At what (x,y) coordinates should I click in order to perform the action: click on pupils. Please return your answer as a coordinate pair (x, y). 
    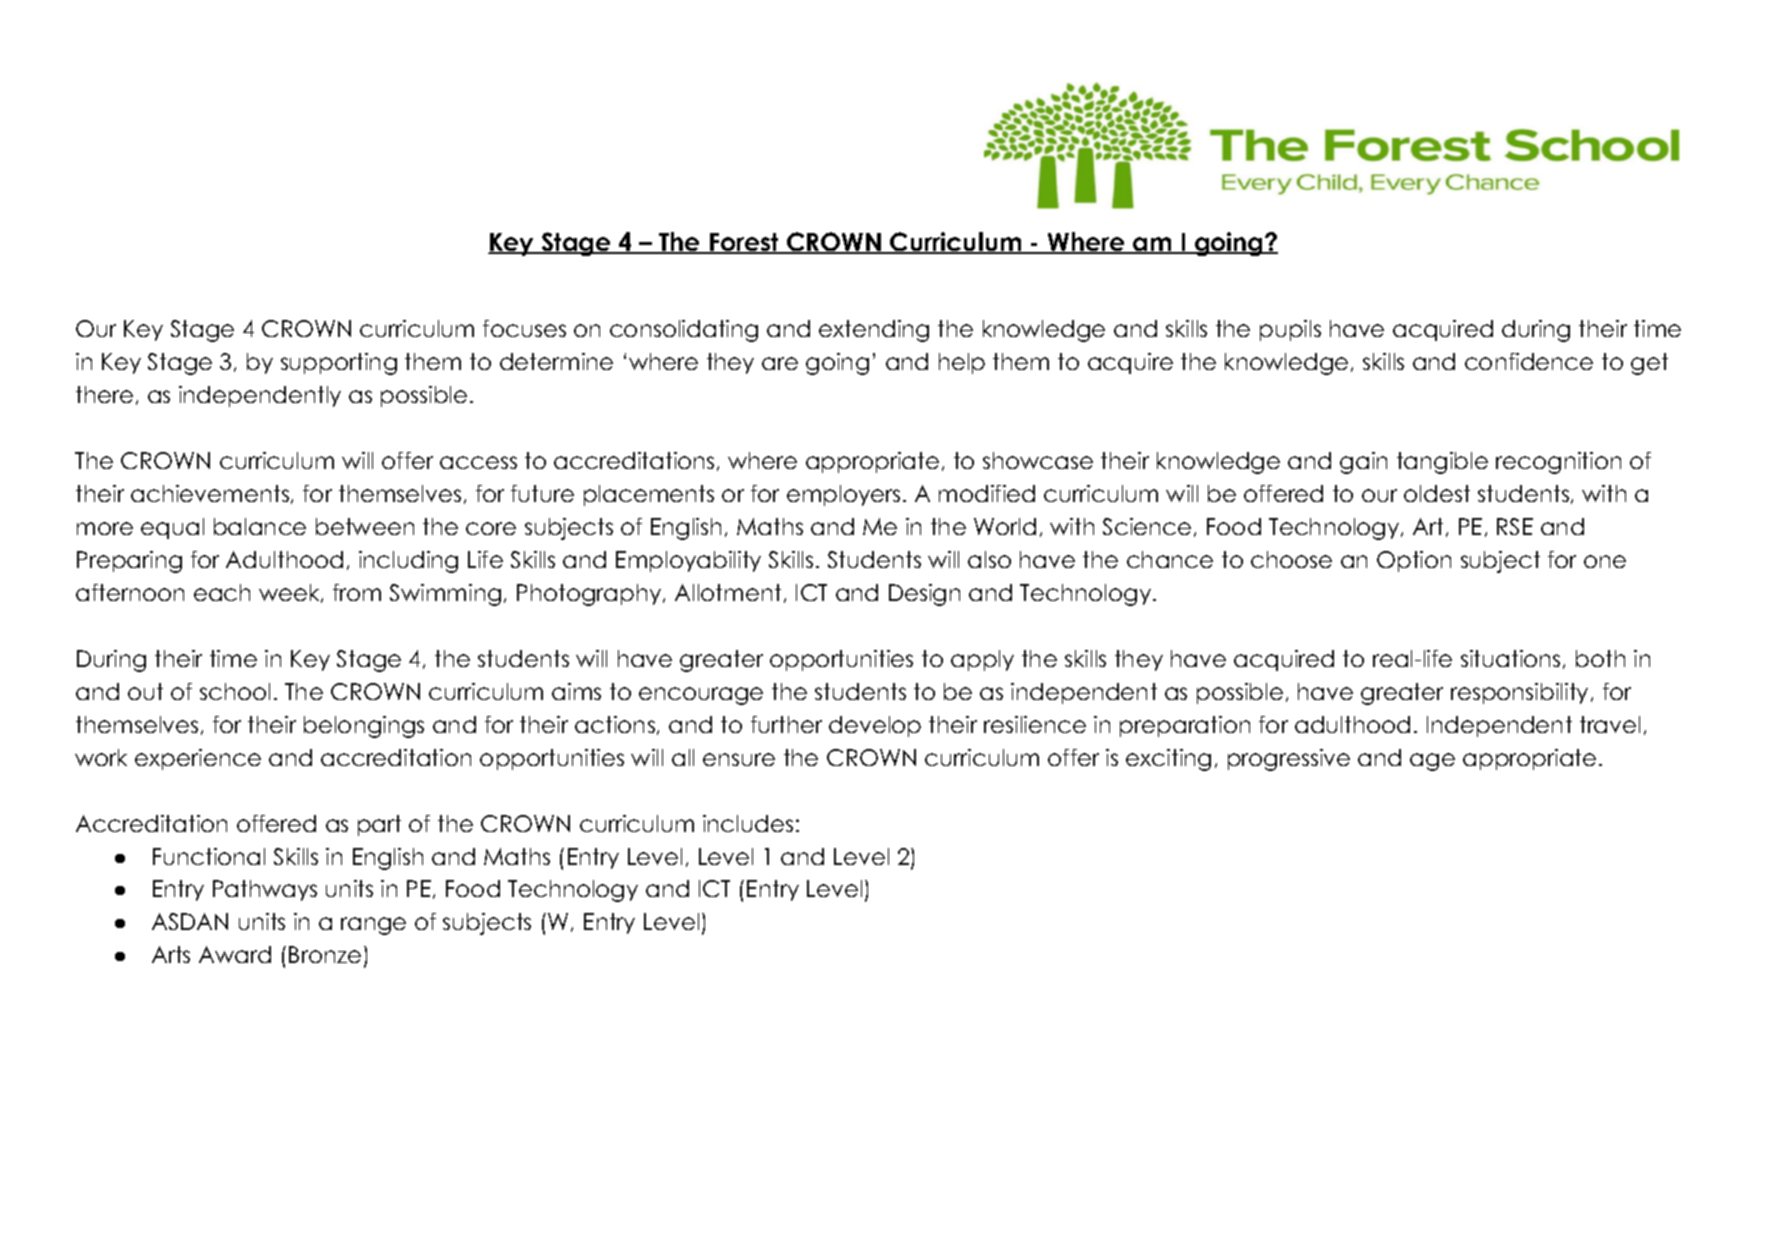
    Looking at the image, I should click on (1290, 330).
